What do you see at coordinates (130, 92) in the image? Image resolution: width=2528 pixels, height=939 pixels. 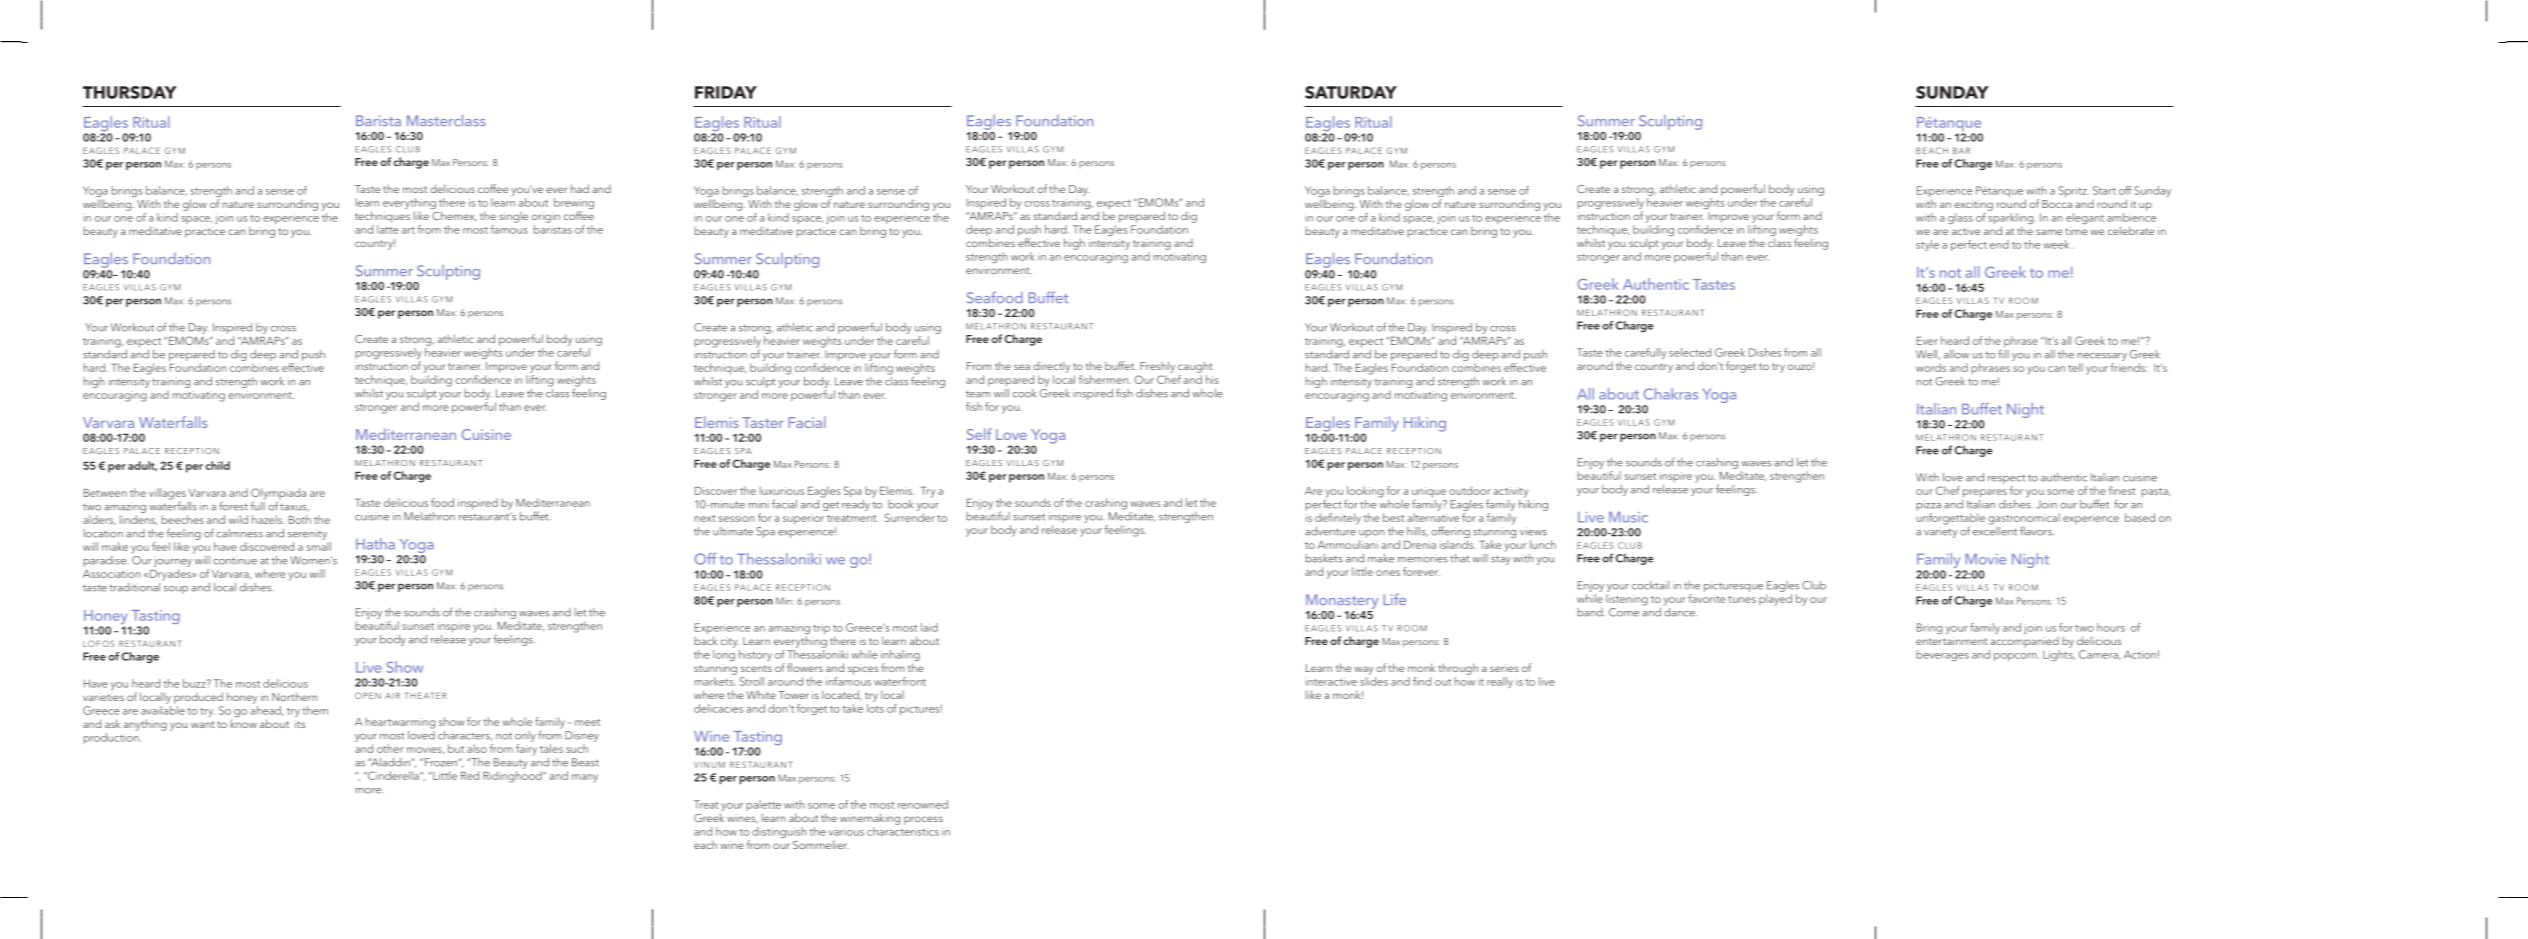 I see `THURSDAY` at bounding box center [130, 92].
